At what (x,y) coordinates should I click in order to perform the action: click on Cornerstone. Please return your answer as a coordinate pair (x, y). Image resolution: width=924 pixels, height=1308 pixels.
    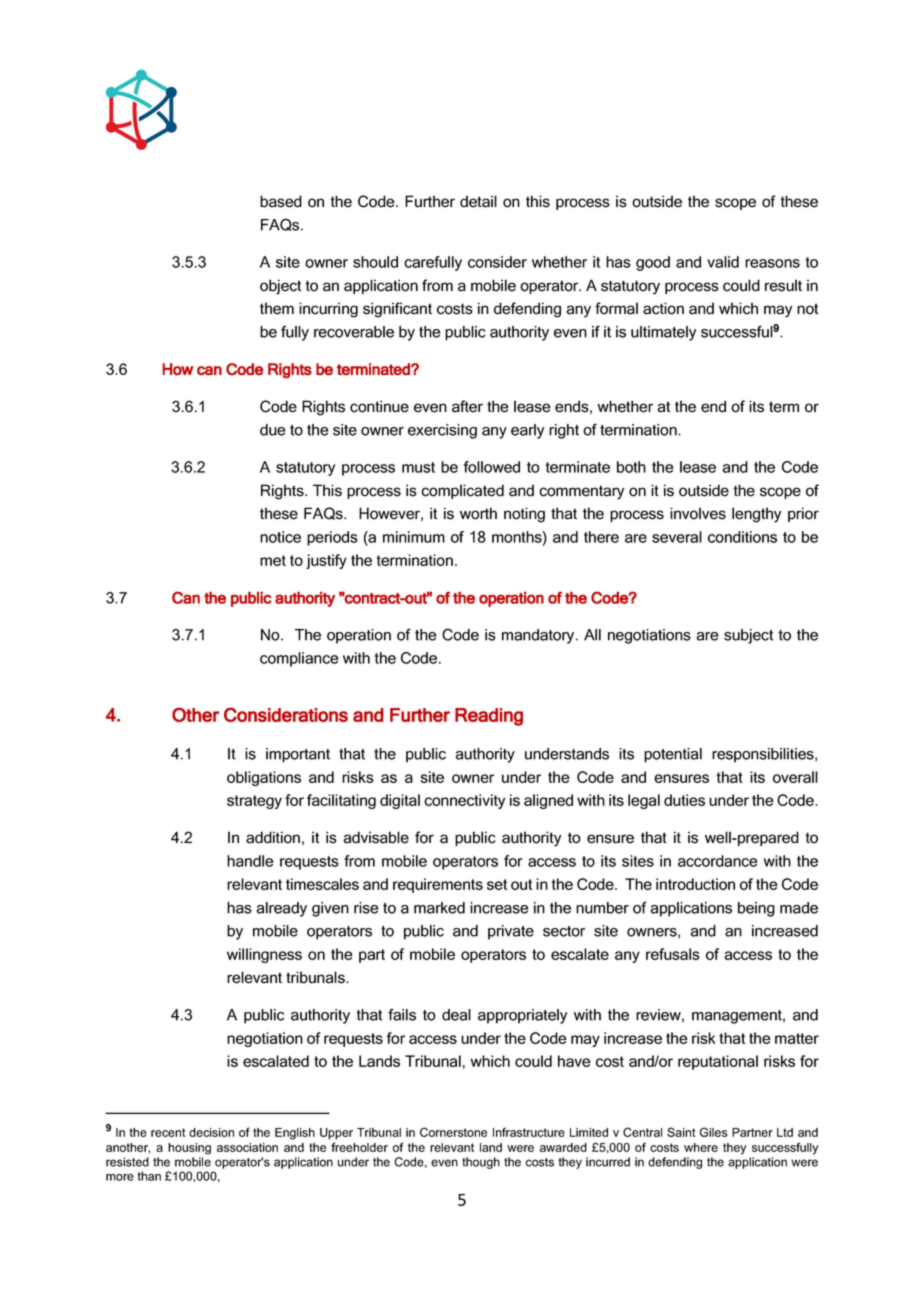
    Looking at the image, I should click on (453, 1132).
